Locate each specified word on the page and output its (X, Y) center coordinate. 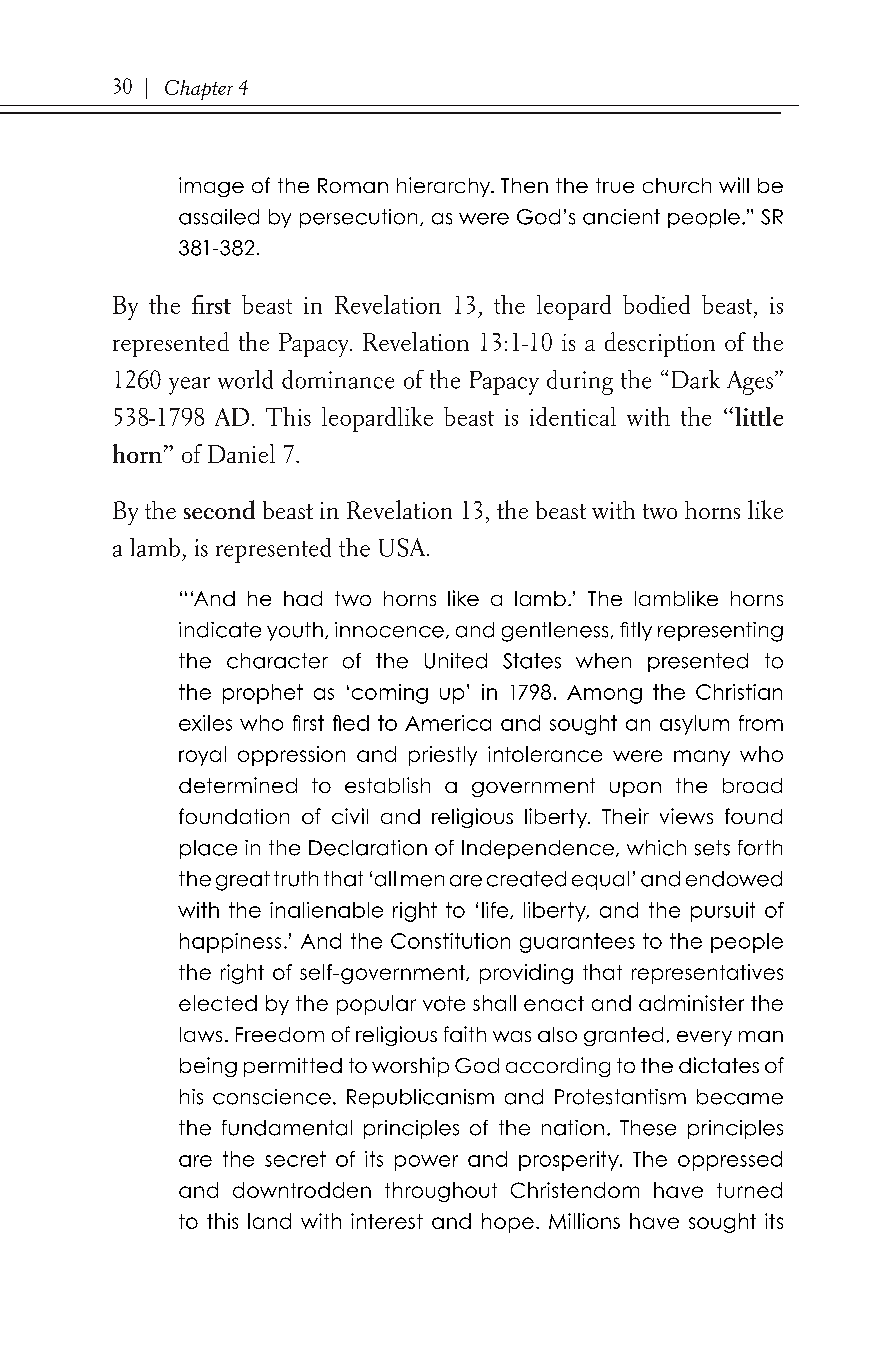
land (269, 1221)
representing (720, 632)
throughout (441, 1192)
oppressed (730, 1161)
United (456, 661)
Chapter (199, 90)
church (677, 185)
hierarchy (445, 187)
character (277, 661)
